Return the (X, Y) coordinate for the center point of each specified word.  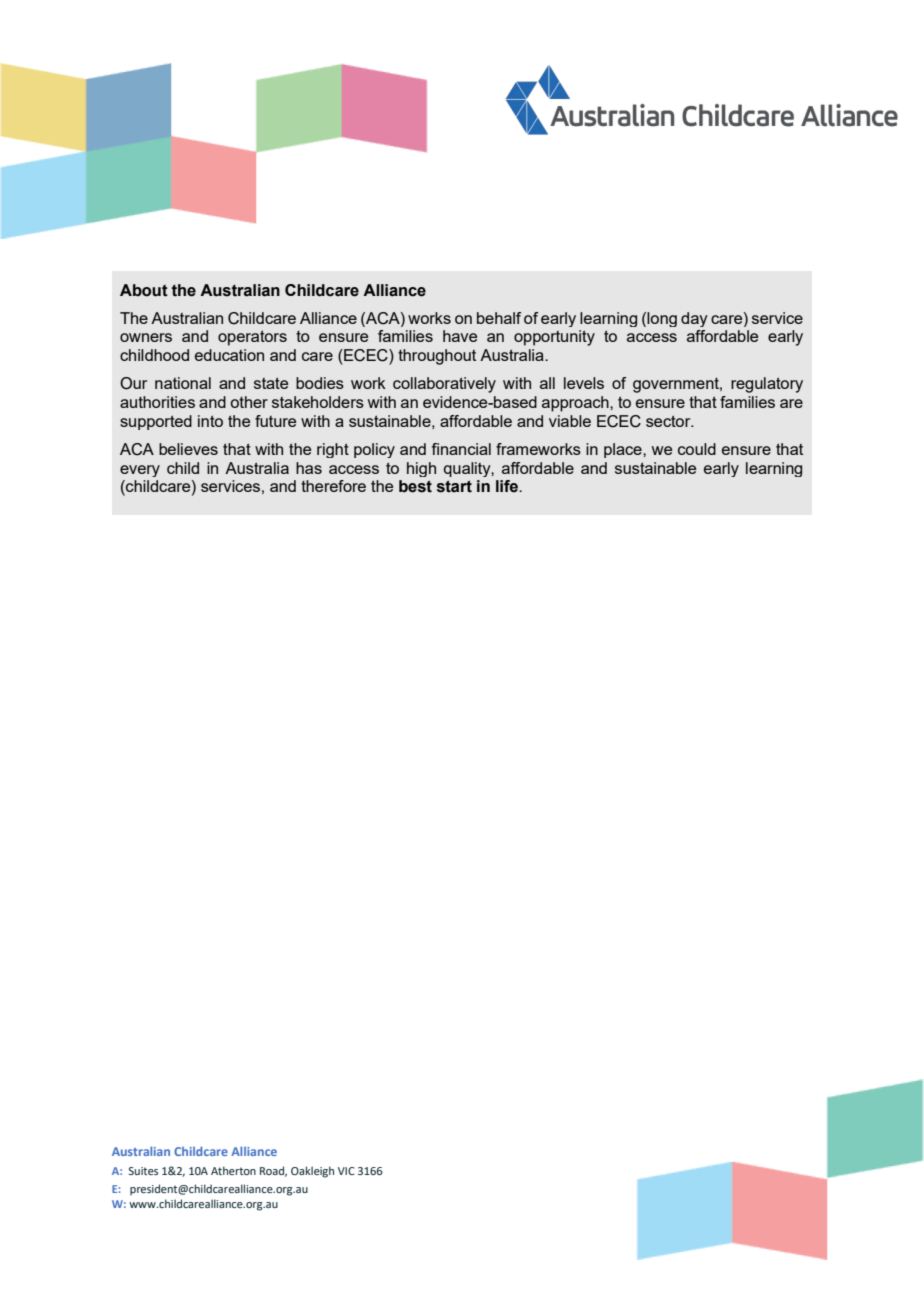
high (421, 469)
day (694, 319)
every (140, 471)
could (697, 449)
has (309, 468)
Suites (143, 1171)
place (624, 450)
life (508, 486)
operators (252, 338)
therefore (333, 486)
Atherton (233, 1170)
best (415, 486)
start (454, 486)
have (460, 336)
